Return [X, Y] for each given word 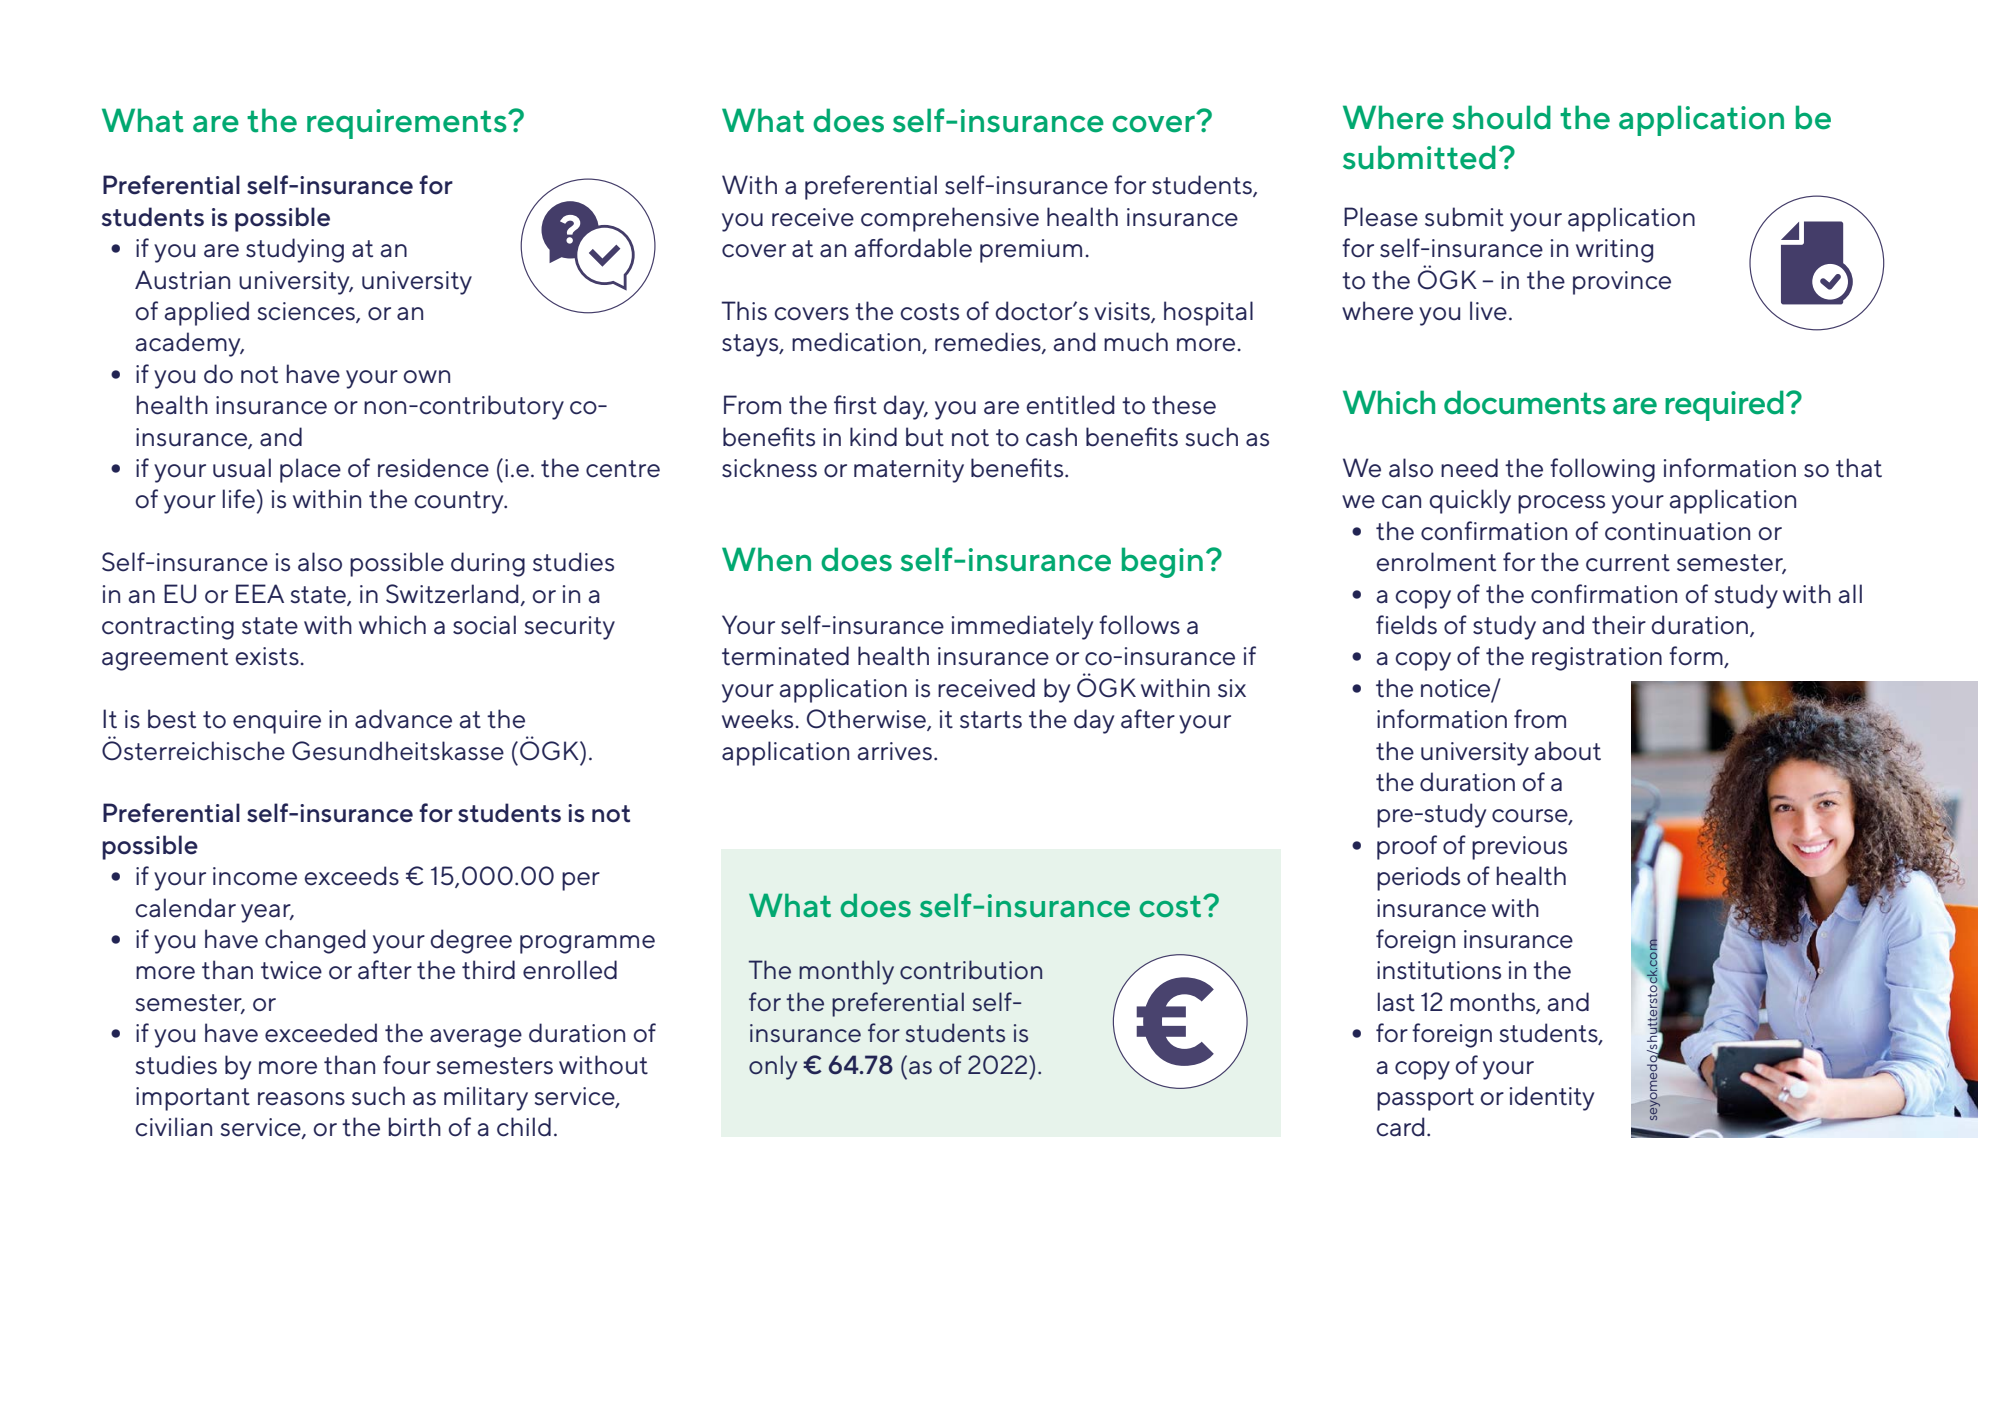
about [1567, 751]
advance [403, 719]
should [1501, 117]
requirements [408, 124]
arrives [894, 751]
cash [1051, 437]
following [1602, 470]
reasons [301, 1099]
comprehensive [950, 219]
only [773, 1067]
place [310, 470]
